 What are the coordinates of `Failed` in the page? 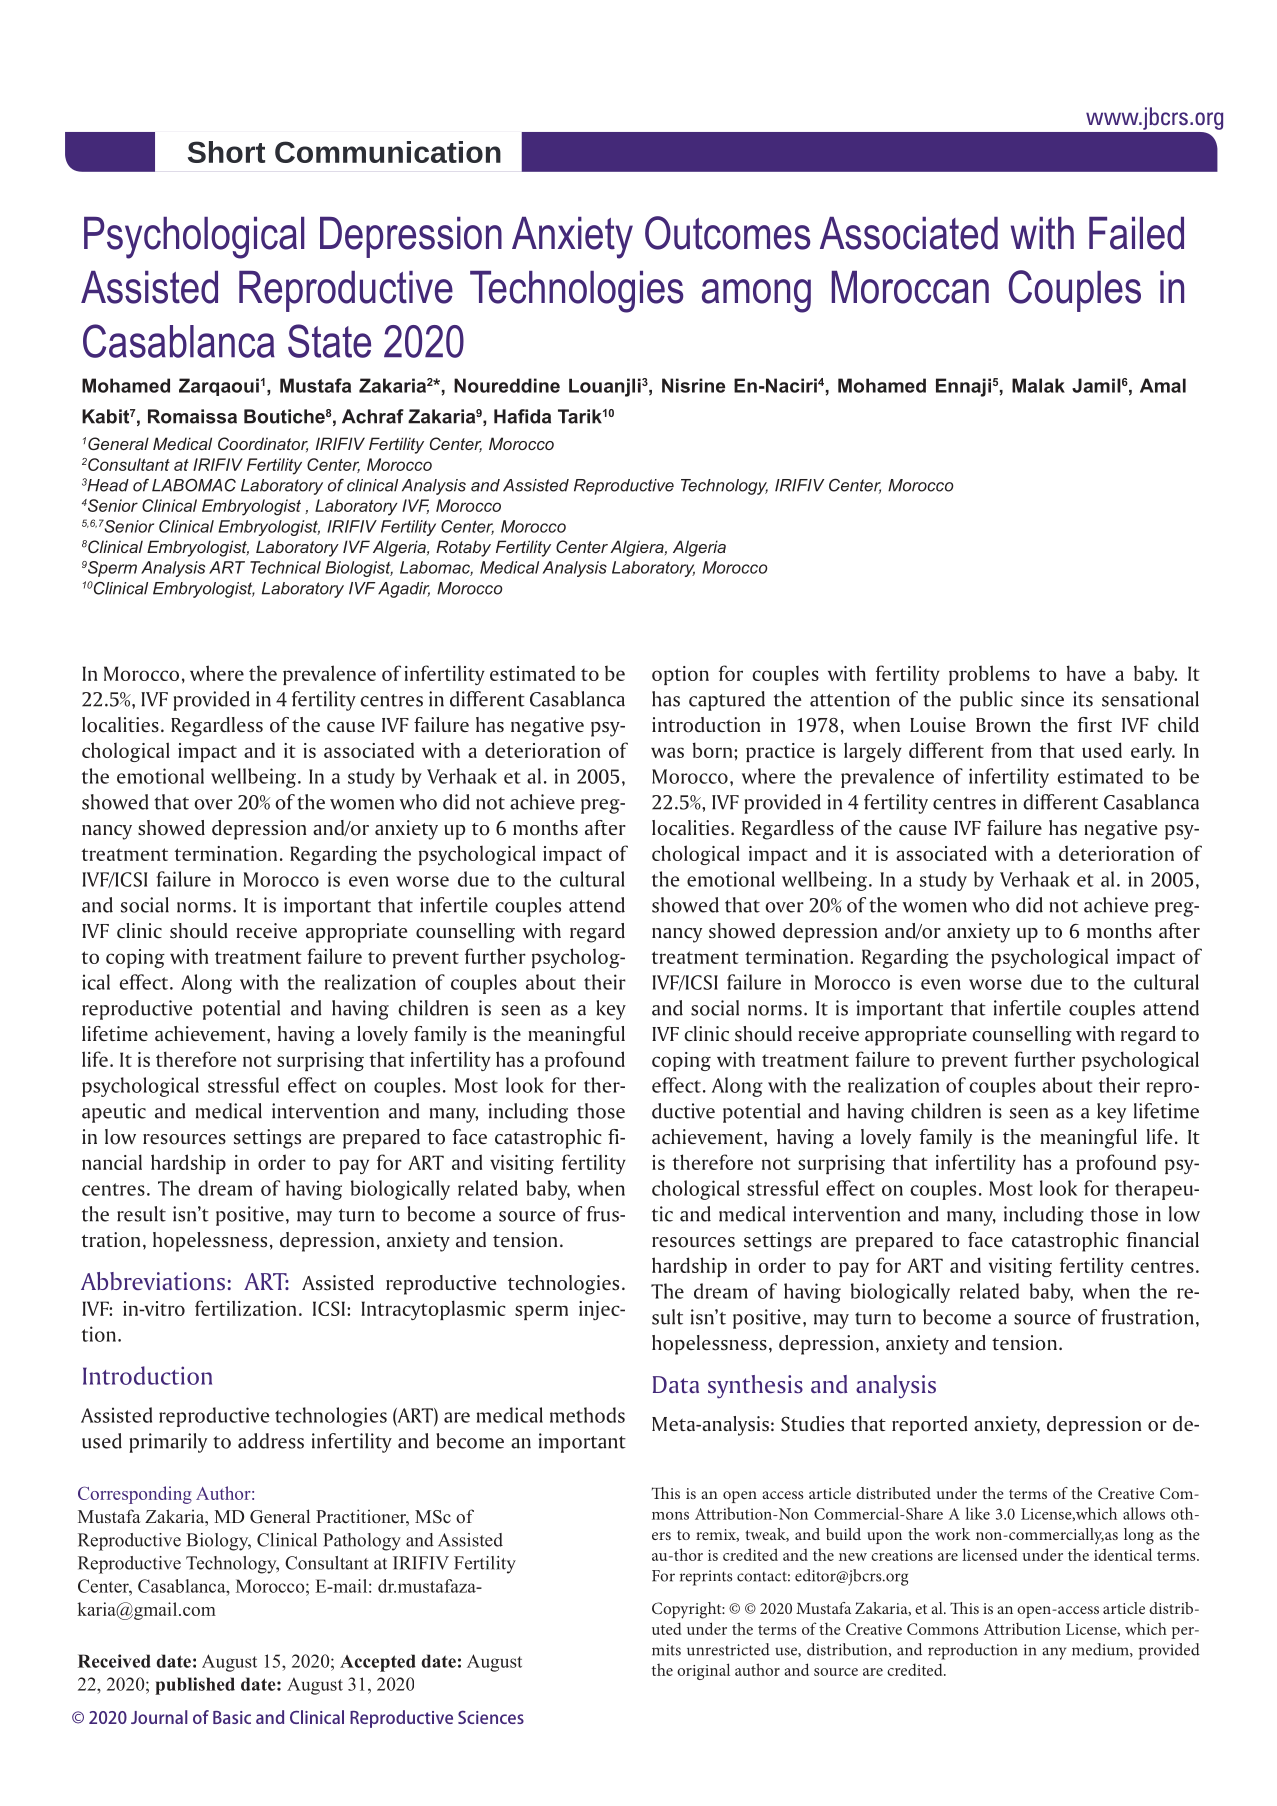 It's located at (1136, 233).
